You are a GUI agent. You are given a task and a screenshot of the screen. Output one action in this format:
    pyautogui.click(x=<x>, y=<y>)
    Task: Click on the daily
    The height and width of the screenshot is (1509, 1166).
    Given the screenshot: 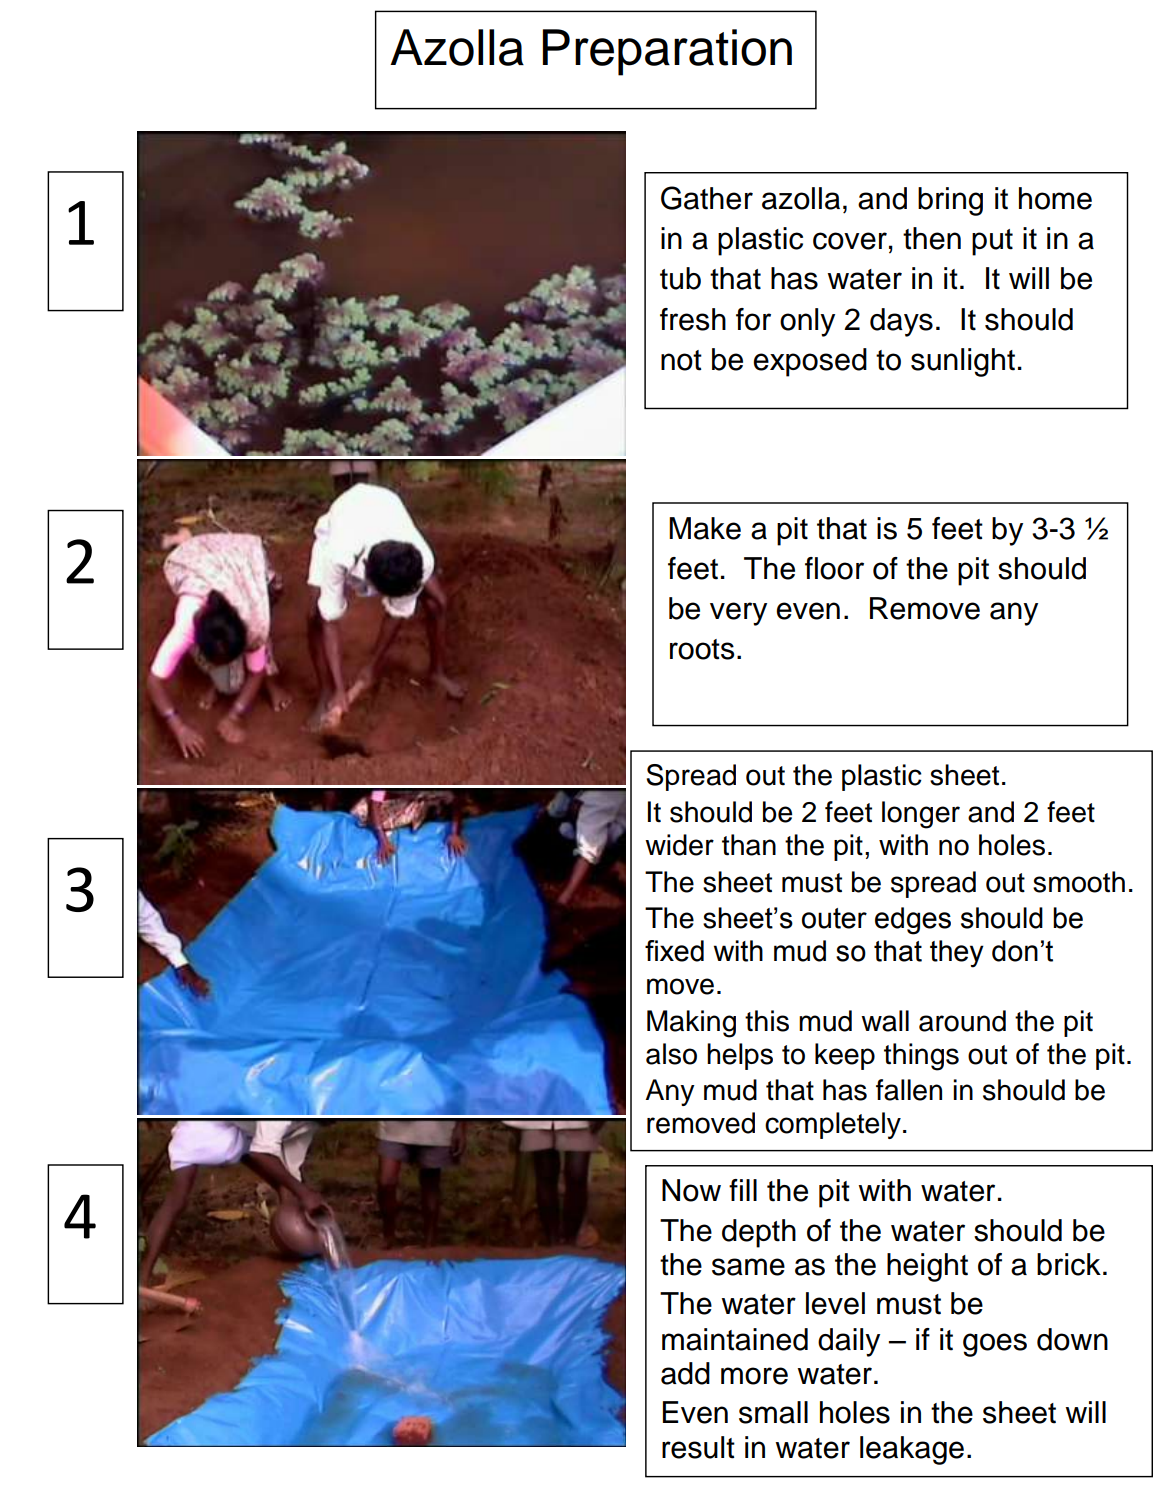 What is the action you would take?
    pyautogui.click(x=849, y=1342)
